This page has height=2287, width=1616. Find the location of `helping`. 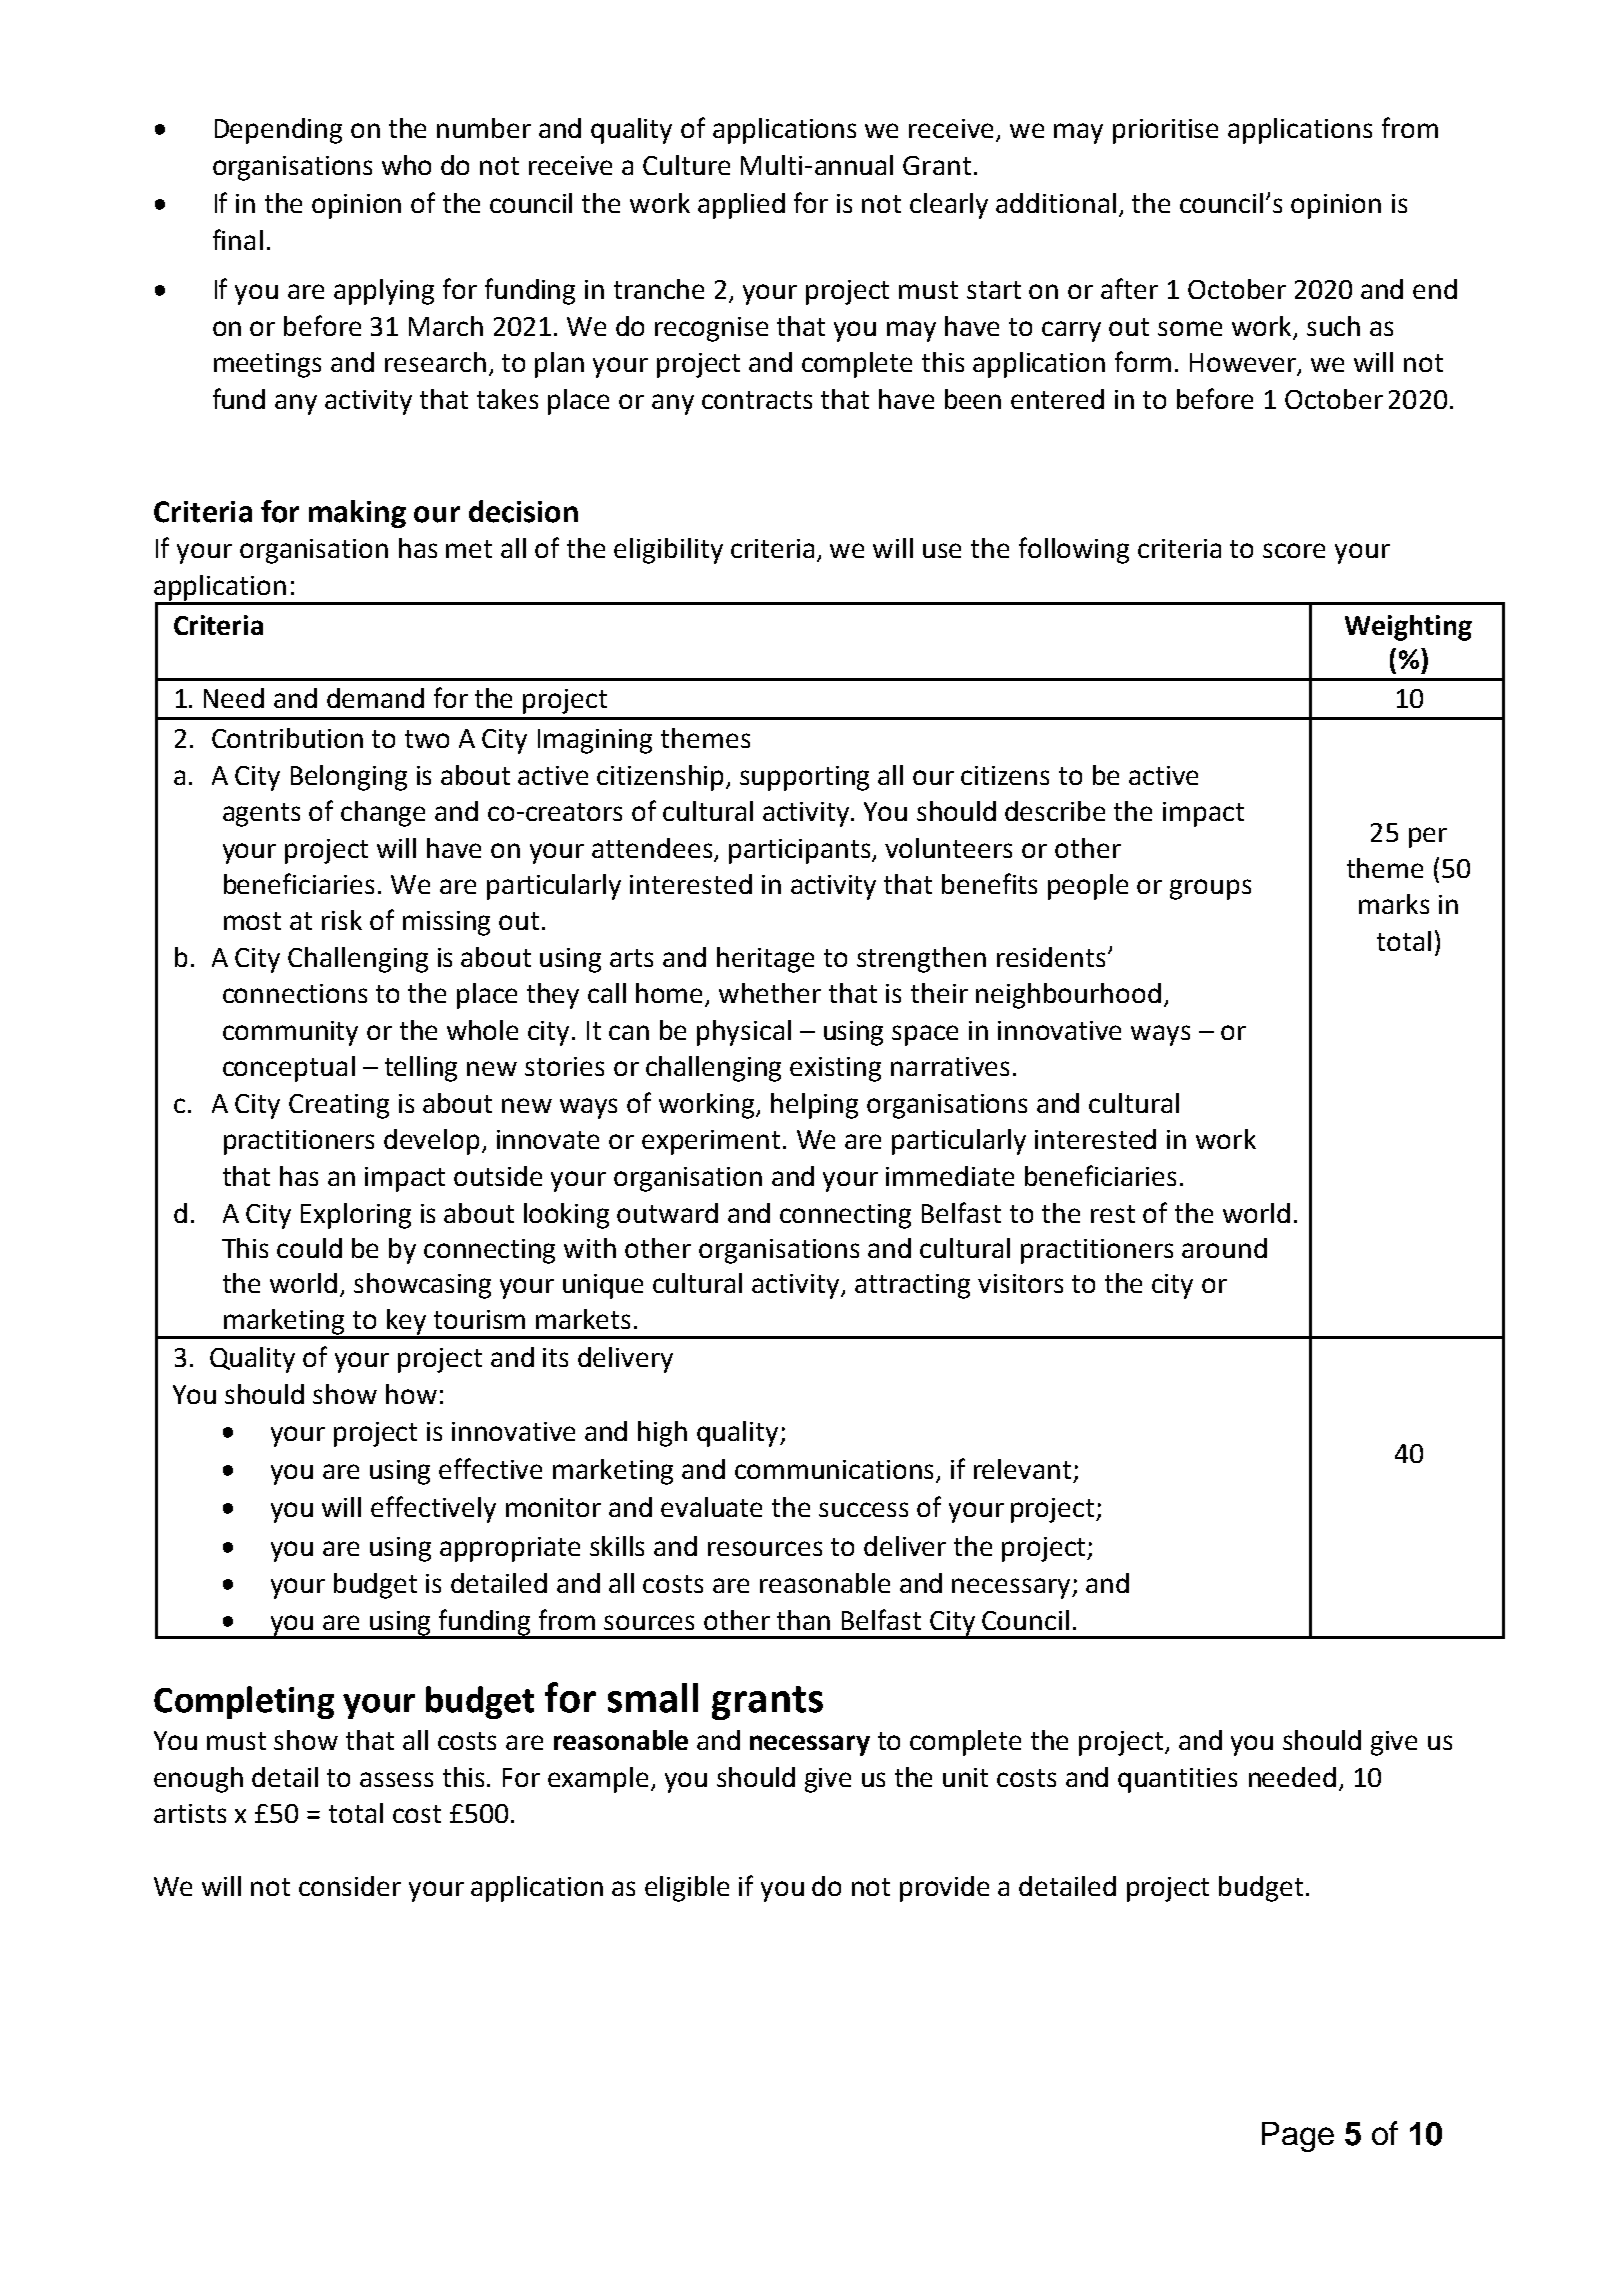

helping is located at coordinates (814, 1106).
